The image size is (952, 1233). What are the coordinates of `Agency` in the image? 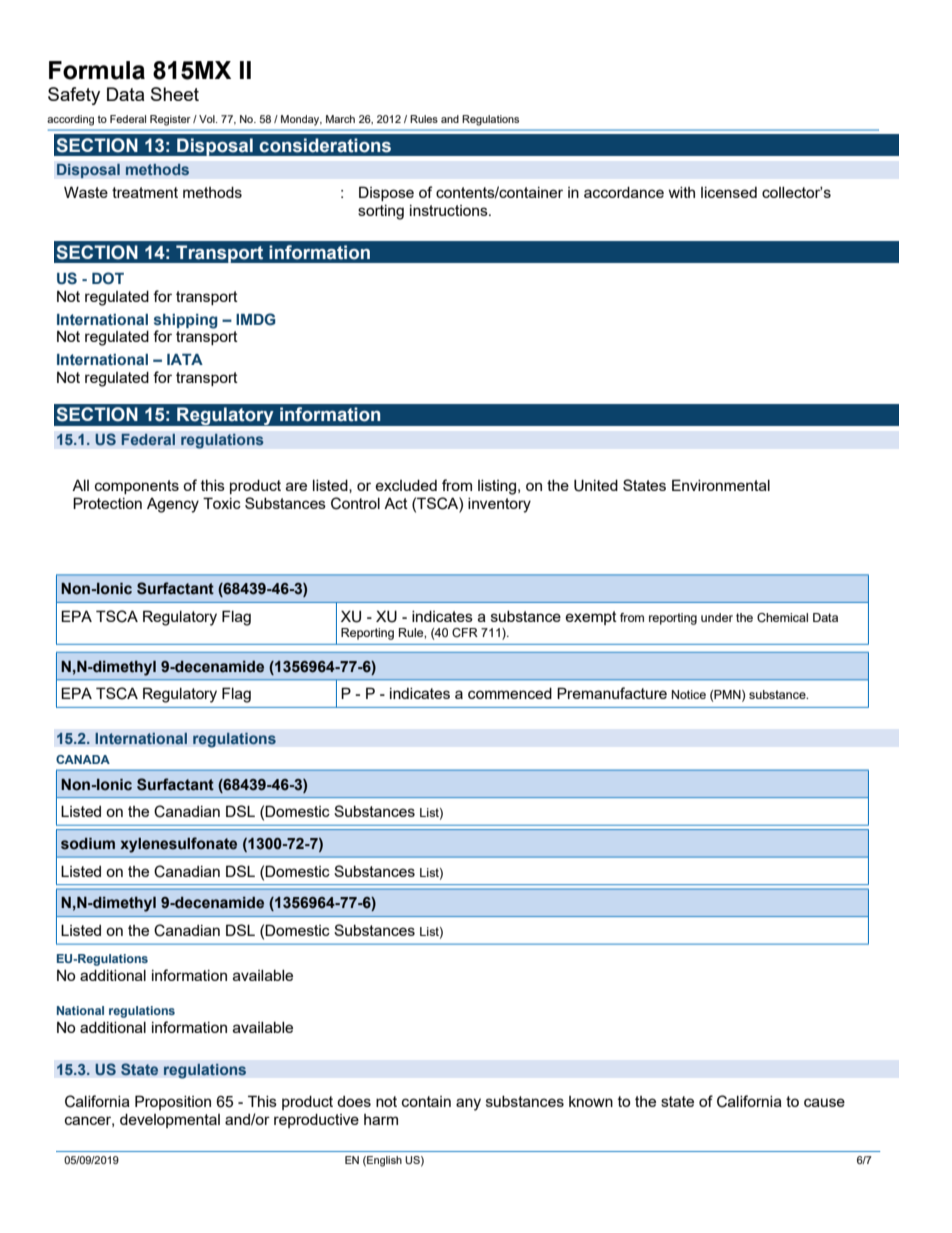 It's located at (173, 505).
